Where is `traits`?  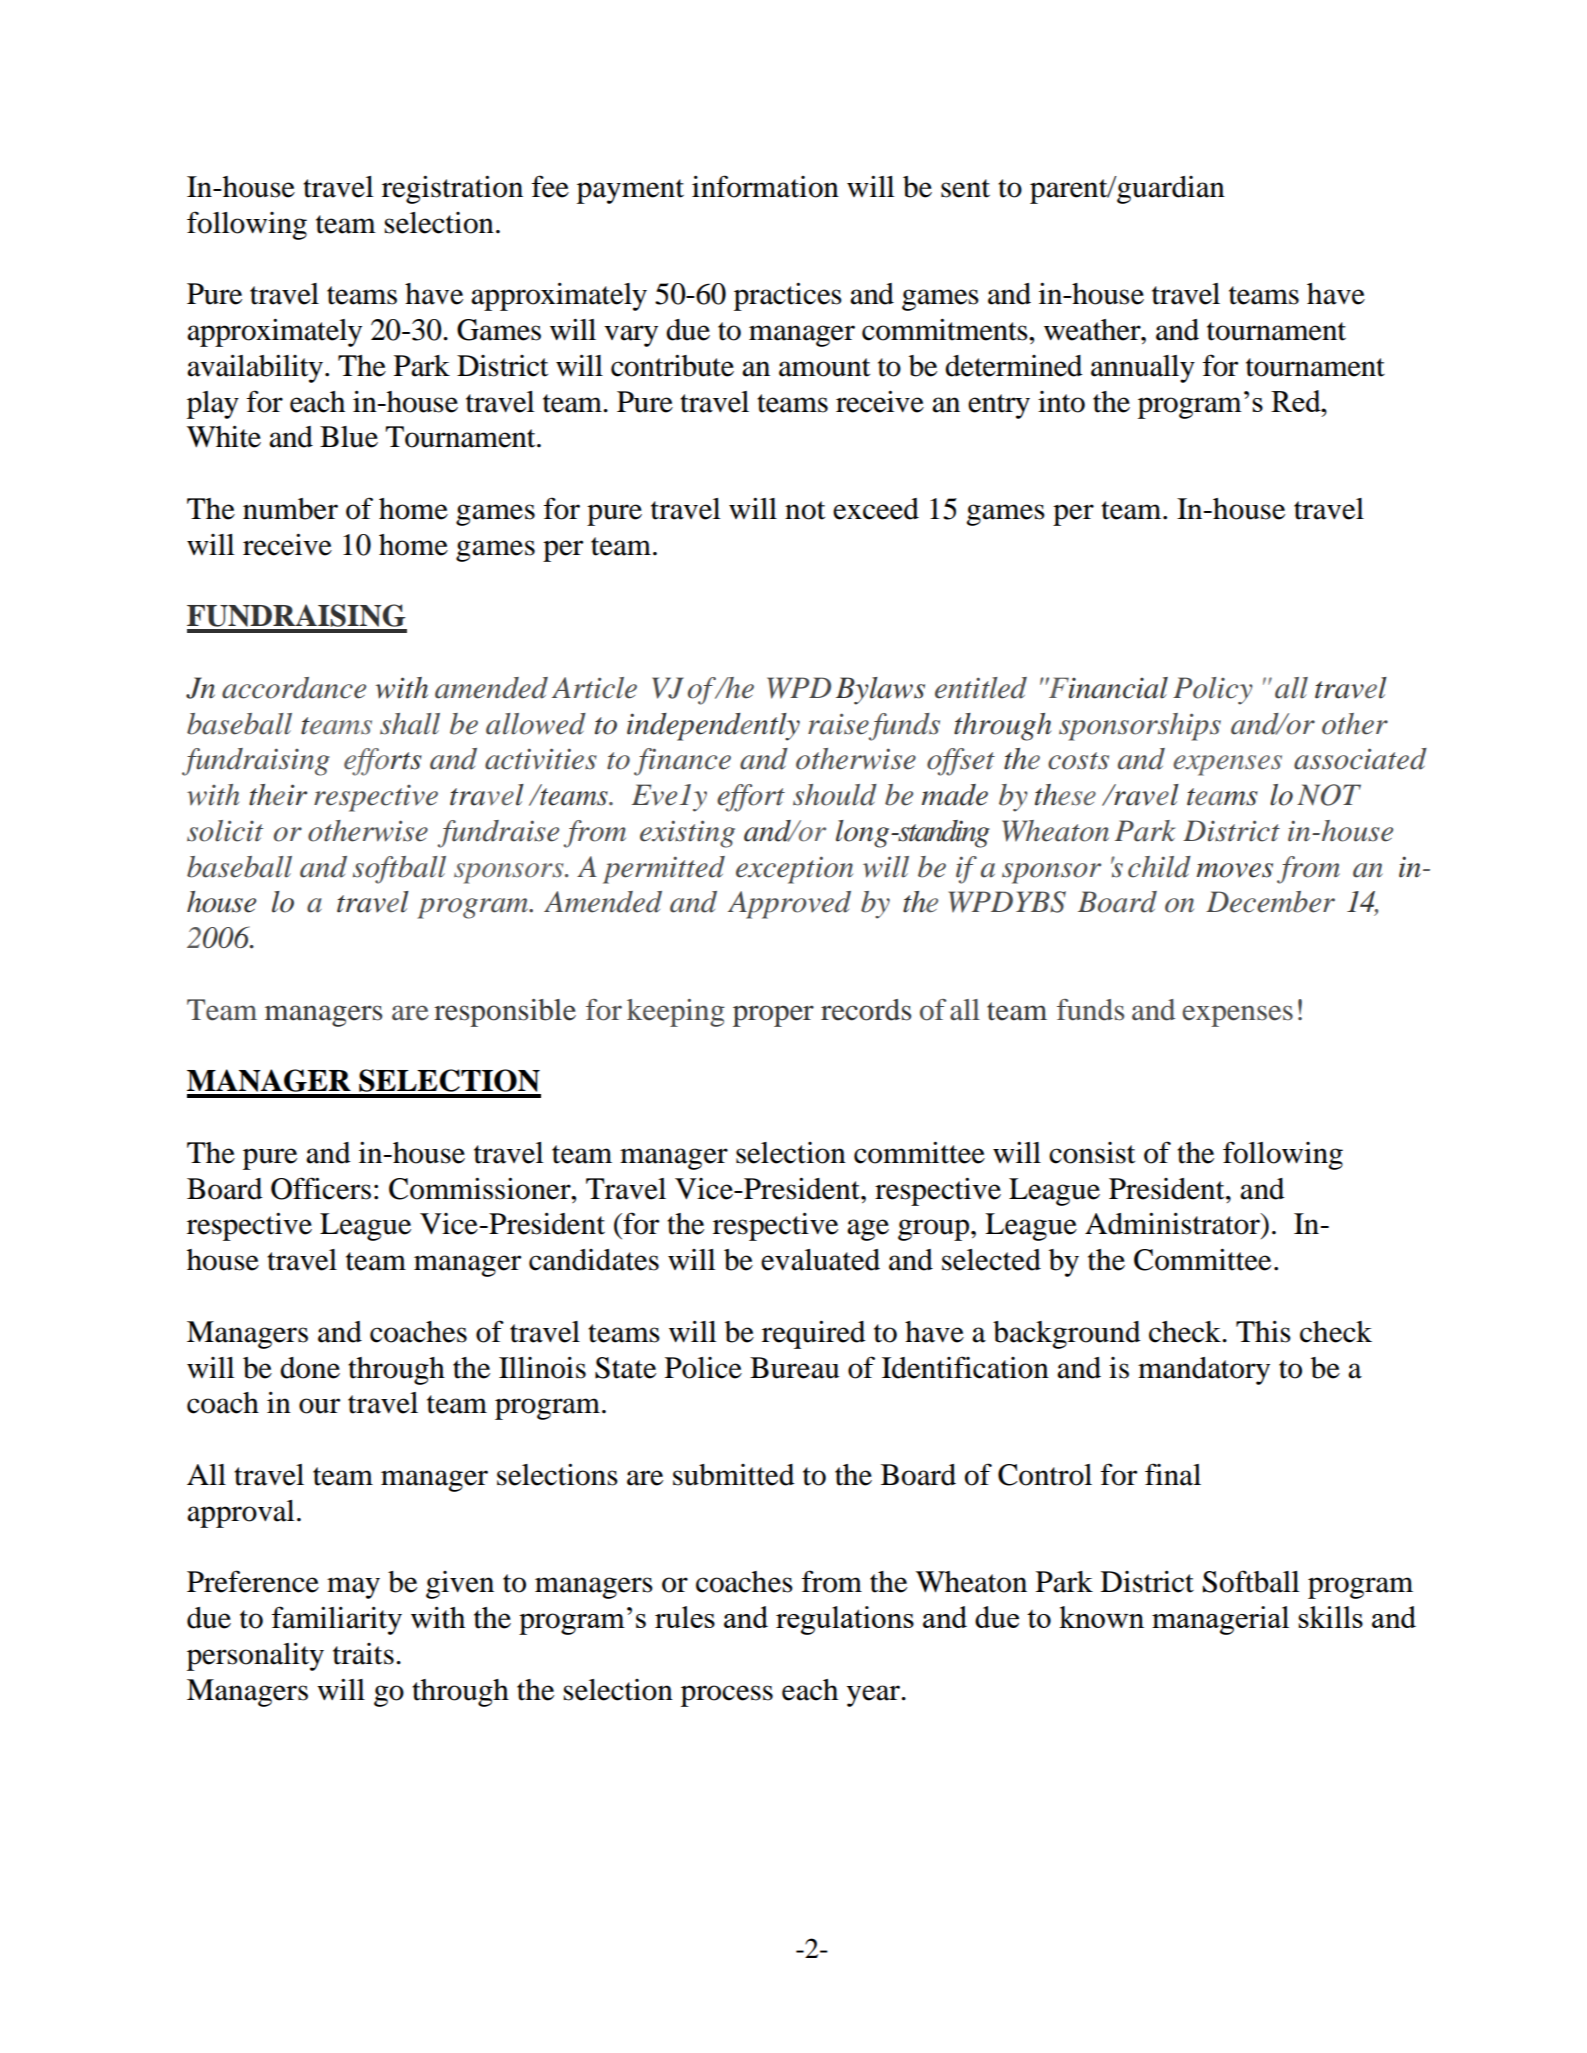 traits is located at coordinates (363, 1654).
